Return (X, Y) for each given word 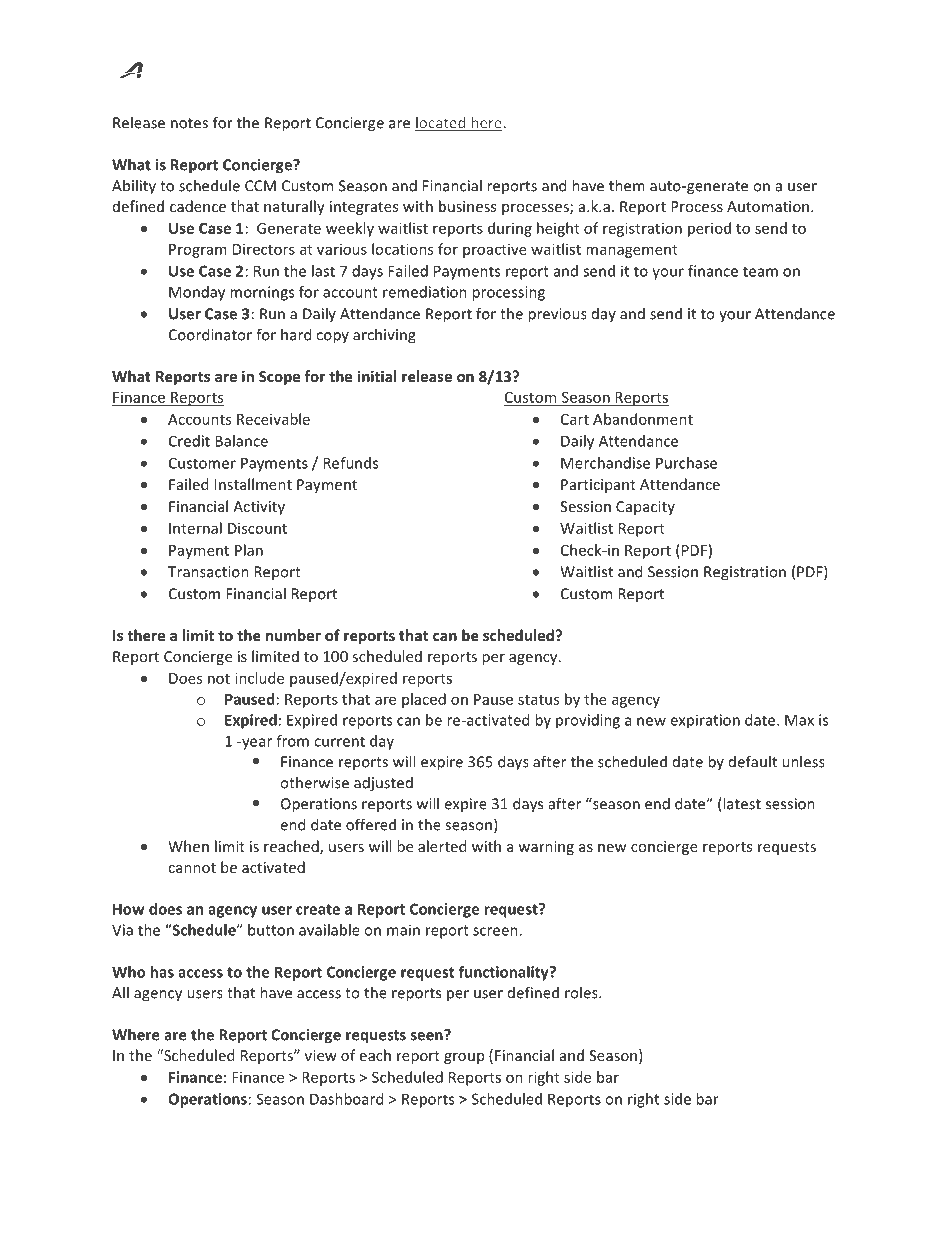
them (627, 185)
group (464, 1058)
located (441, 124)
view (321, 1055)
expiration (705, 721)
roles (582, 992)
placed (424, 700)
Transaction (208, 572)
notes (189, 123)
